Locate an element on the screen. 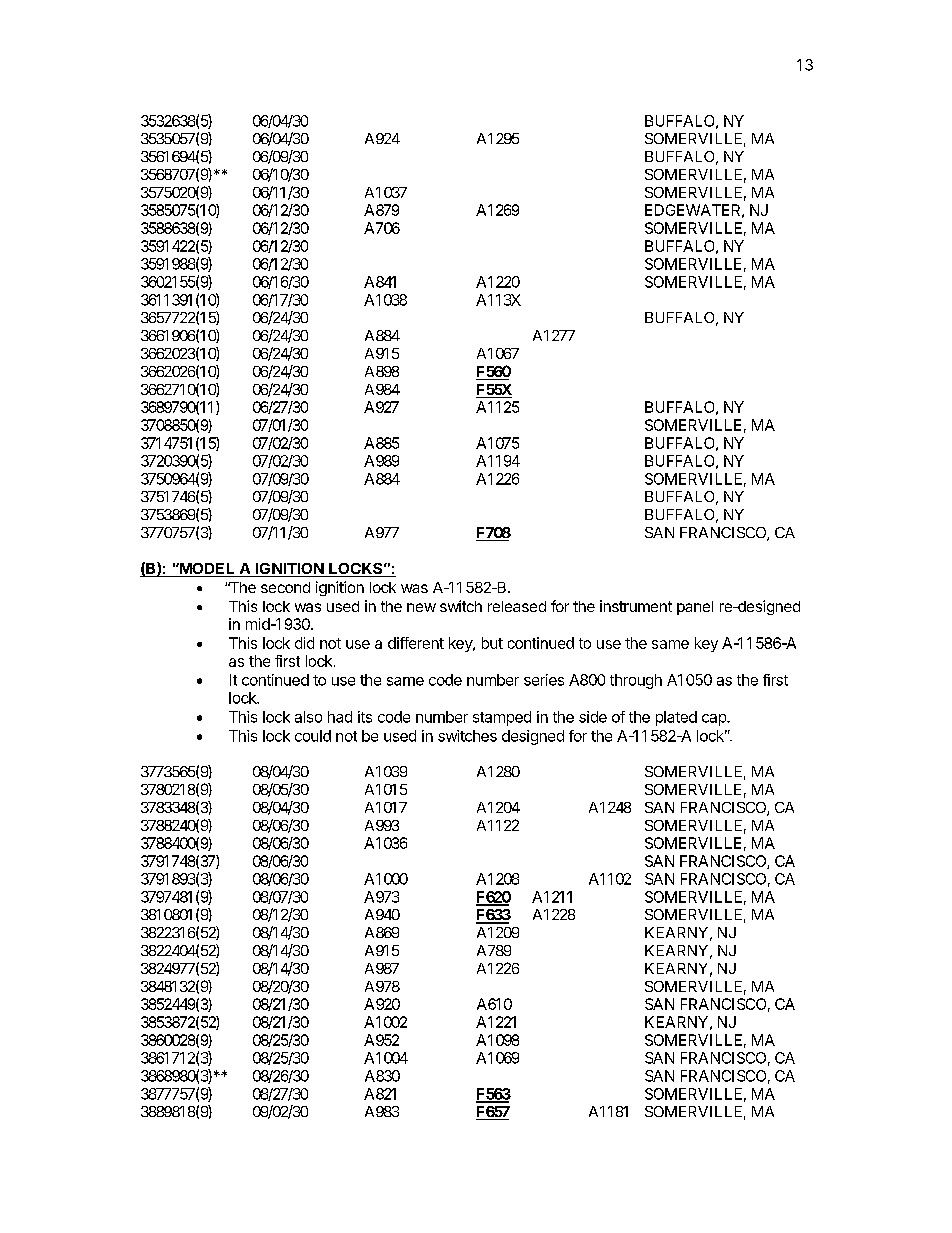 Image resolution: width=952 pixels, height=1233 pixels. released is located at coordinates (517, 606).
